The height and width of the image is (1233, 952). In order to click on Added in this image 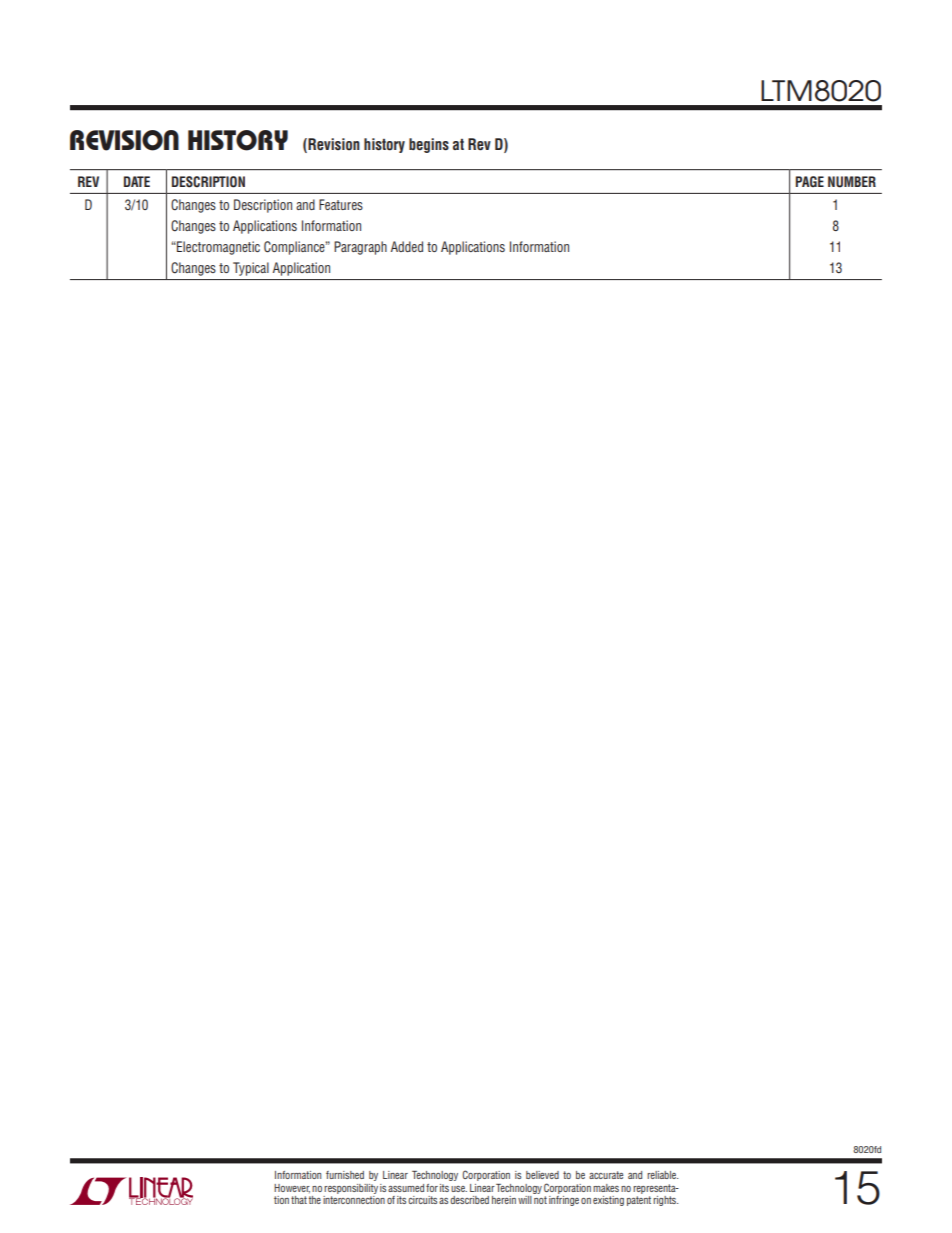, I will do `click(407, 246)`.
